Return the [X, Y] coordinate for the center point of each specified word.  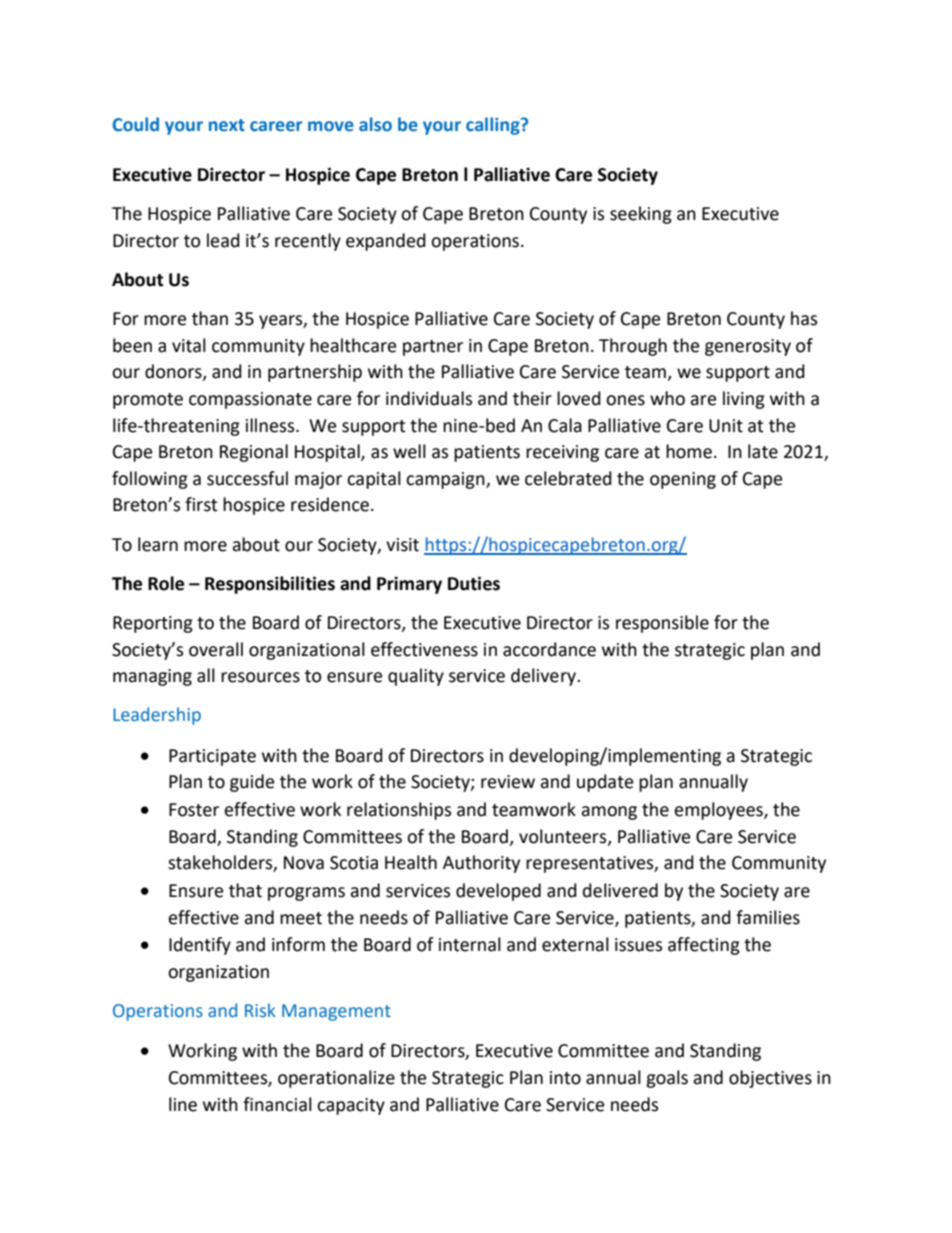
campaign [446, 480]
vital [189, 345]
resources [260, 677]
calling [494, 126]
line [183, 1104]
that [245, 890]
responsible [662, 624]
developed [498, 892]
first [201, 504]
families [768, 917]
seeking [641, 215]
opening [683, 480]
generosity [748, 347]
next [227, 125]
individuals [429, 398]
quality [416, 677]
